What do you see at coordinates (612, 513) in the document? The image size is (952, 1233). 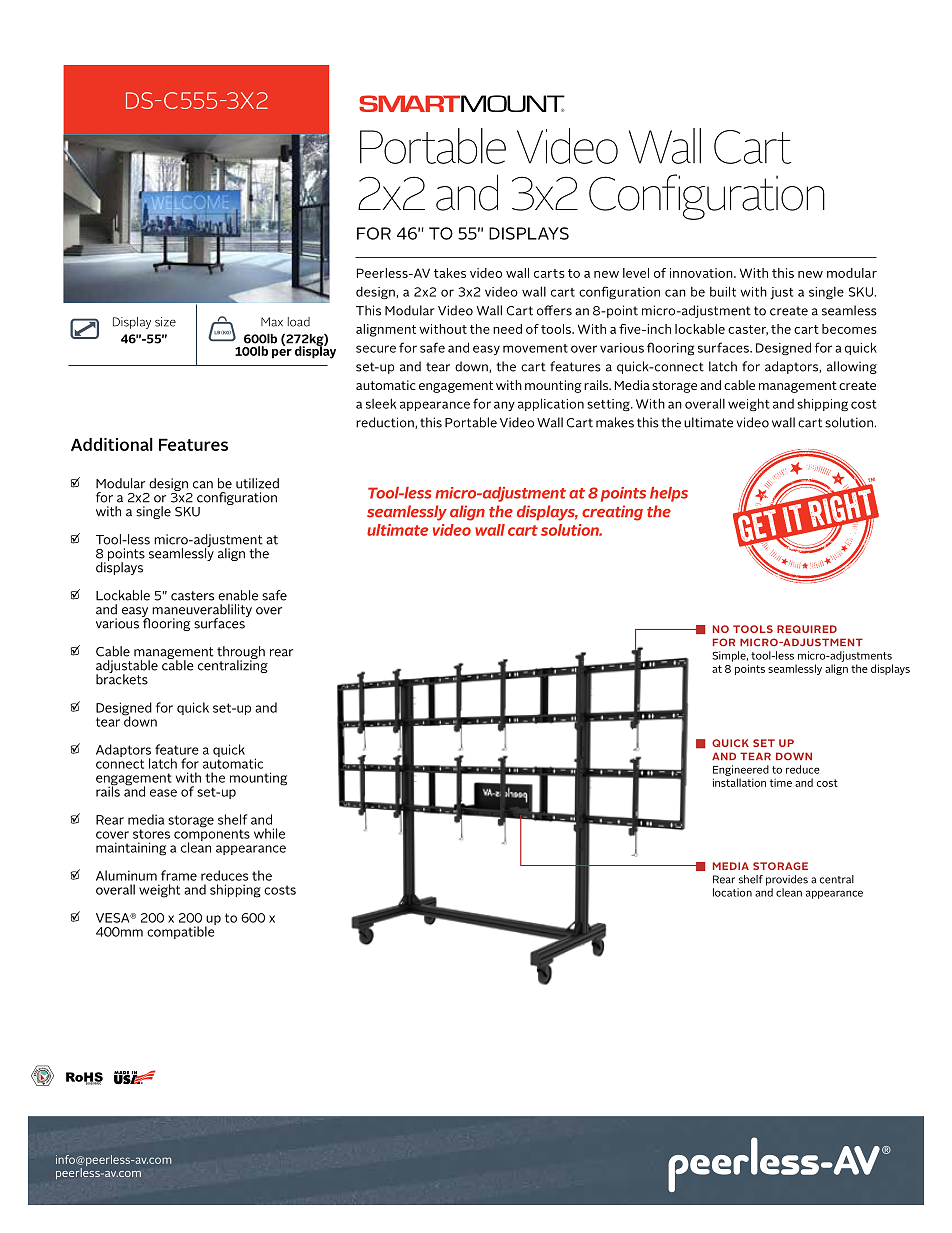 I see `creating` at bounding box center [612, 513].
